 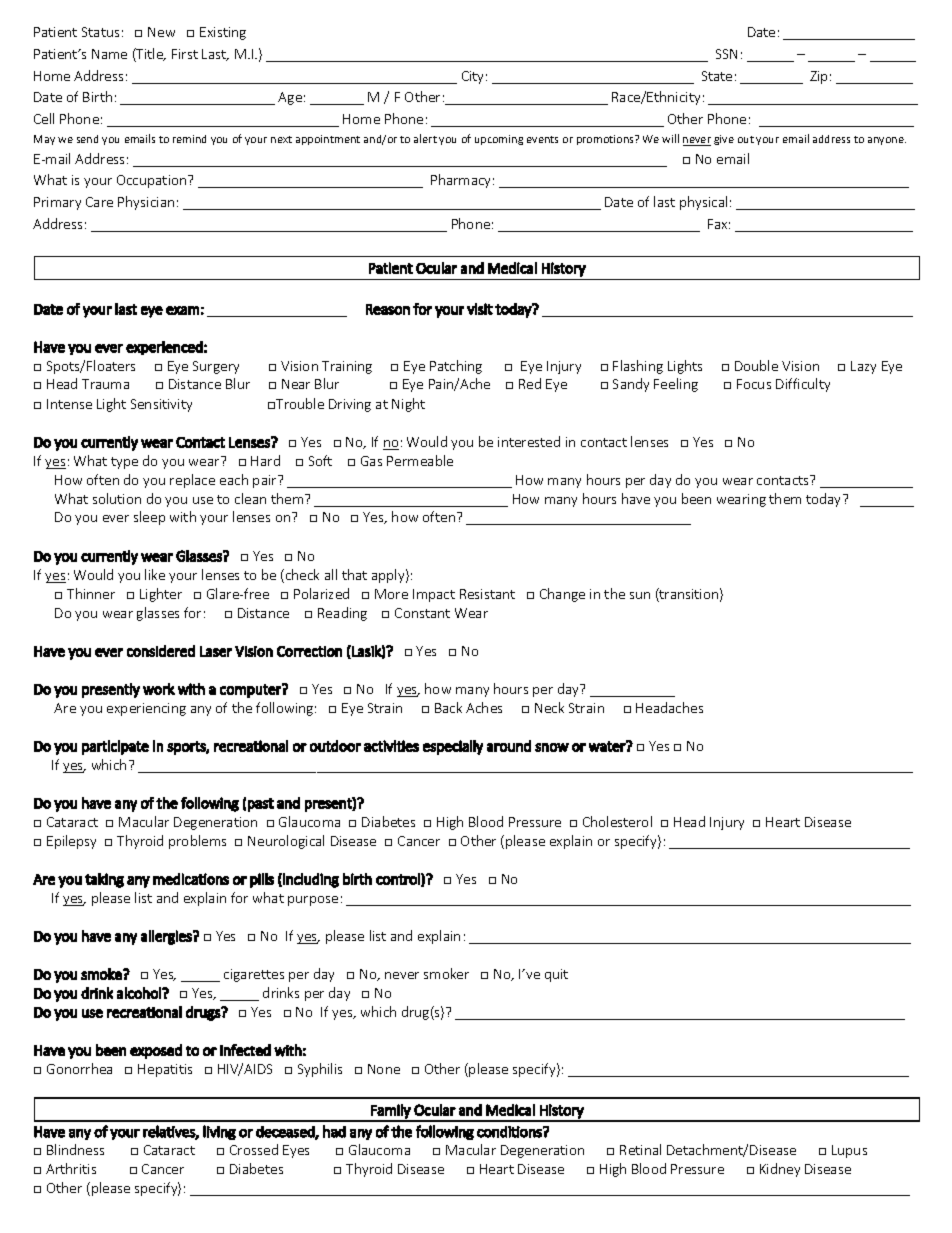 What do you see at coordinates (756, 365) in the screenshot?
I see `Double` at bounding box center [756, 365].
